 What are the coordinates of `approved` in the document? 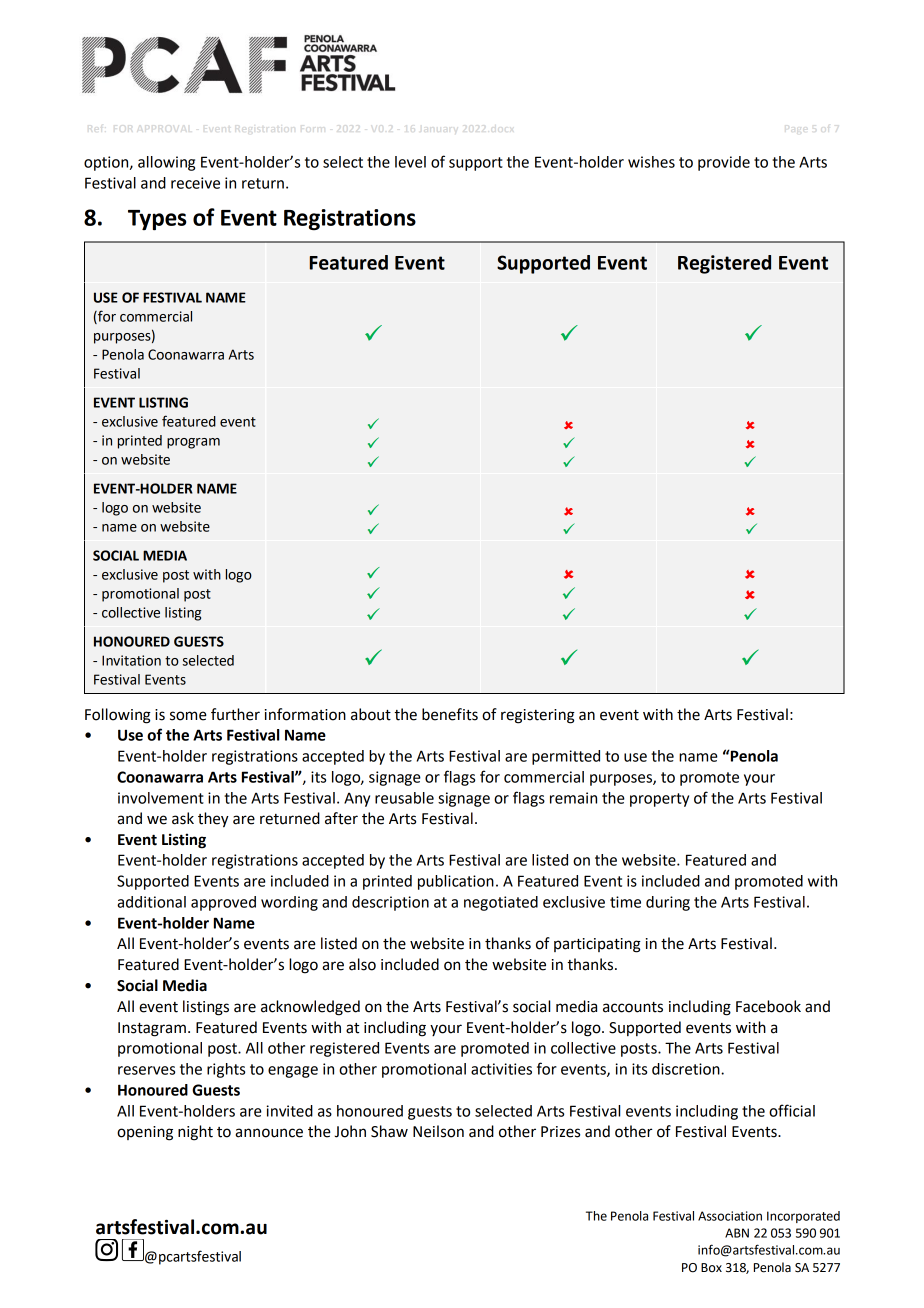 It's located at (223, 903).
